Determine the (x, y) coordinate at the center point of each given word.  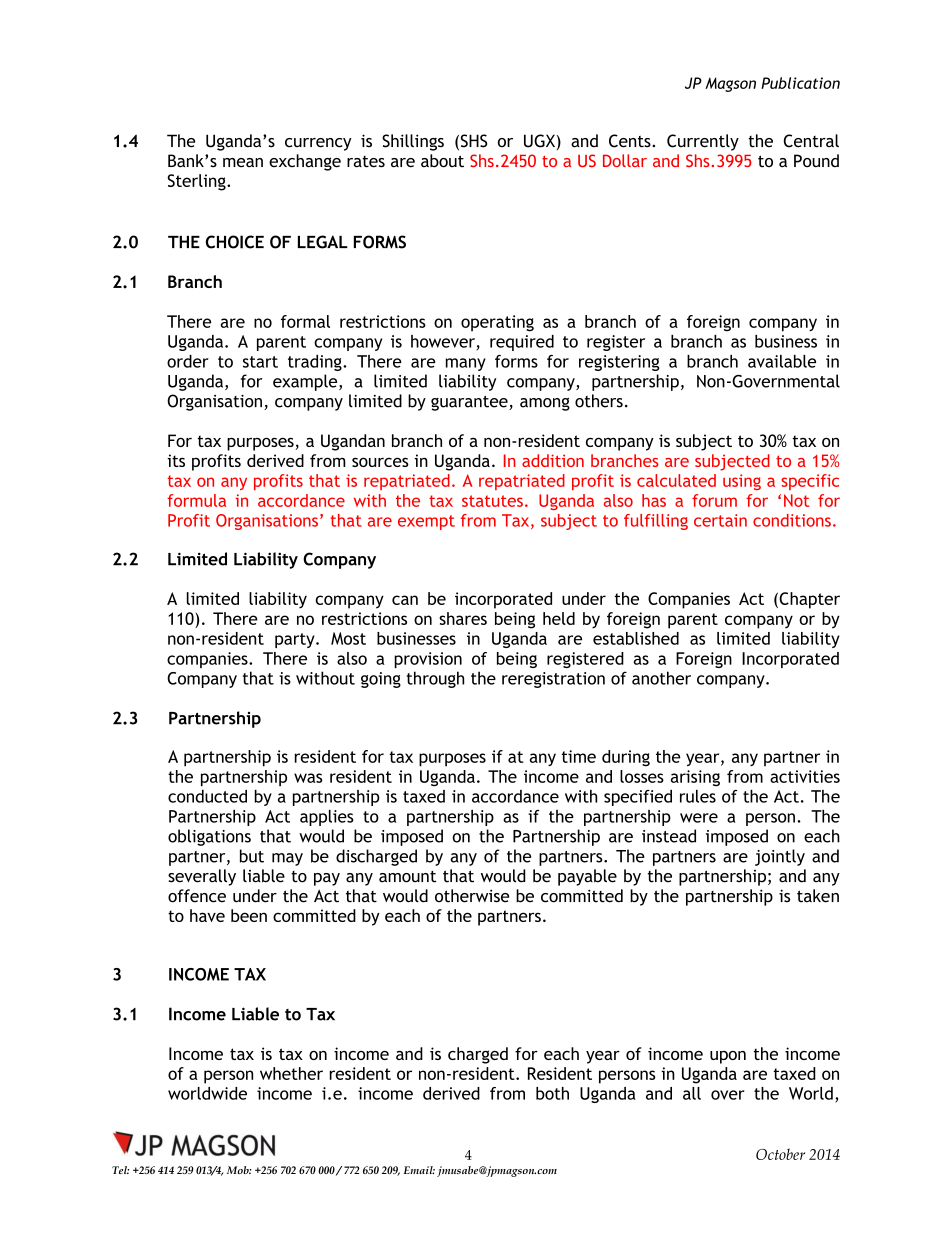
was (308, 778)
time (579, 756)
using (742, 482)
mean (243, 163)
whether (291, 1073)
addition (553, 460)
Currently (703, 142)
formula (196, 500)
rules (698, 796)
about (442, 161)
